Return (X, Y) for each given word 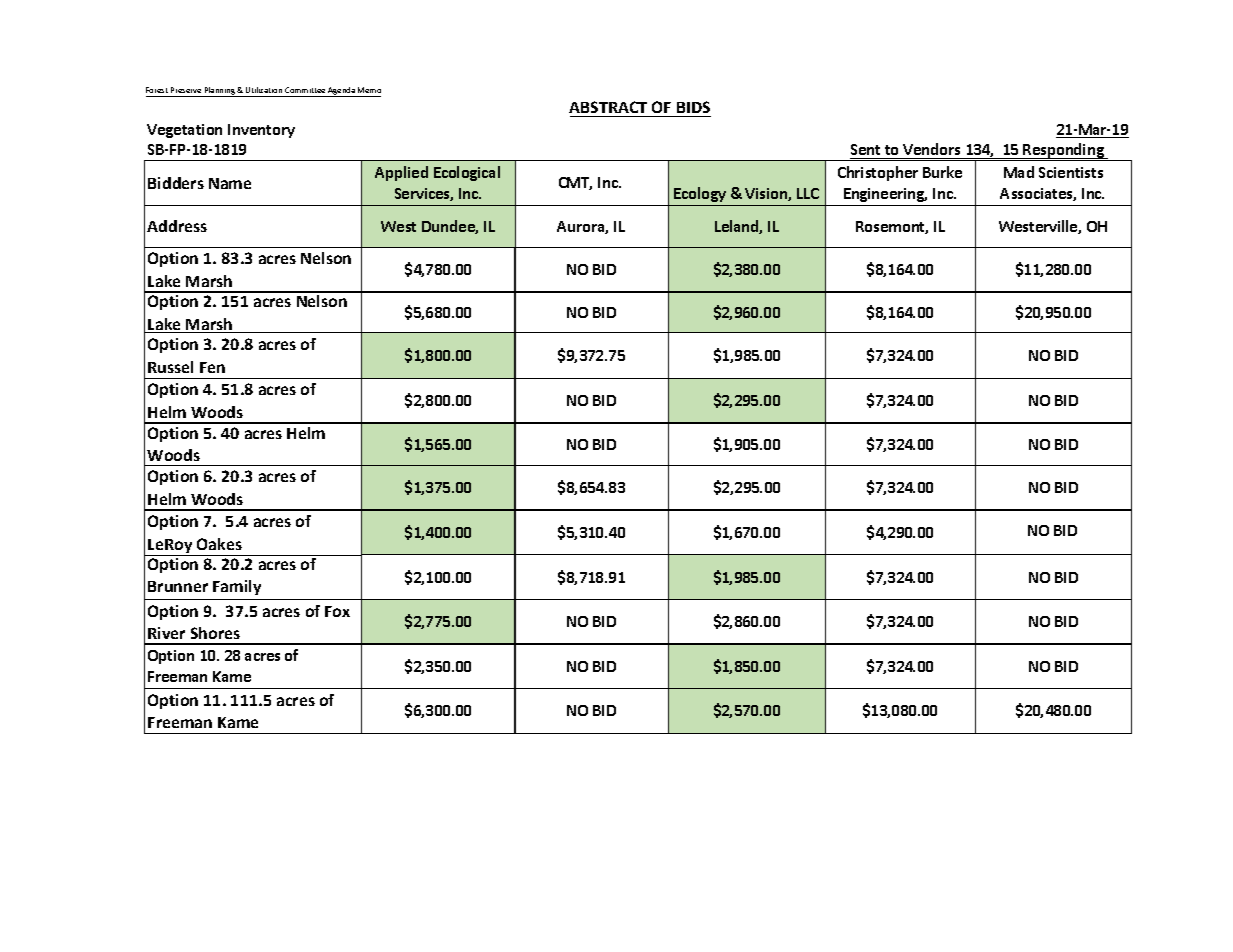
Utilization (264, 90)
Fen (212, 367)
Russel (170, 367)
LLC (808, 193)
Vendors (931, 149)
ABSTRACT (608, 107)
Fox (337, 611)
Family (237, 587)
